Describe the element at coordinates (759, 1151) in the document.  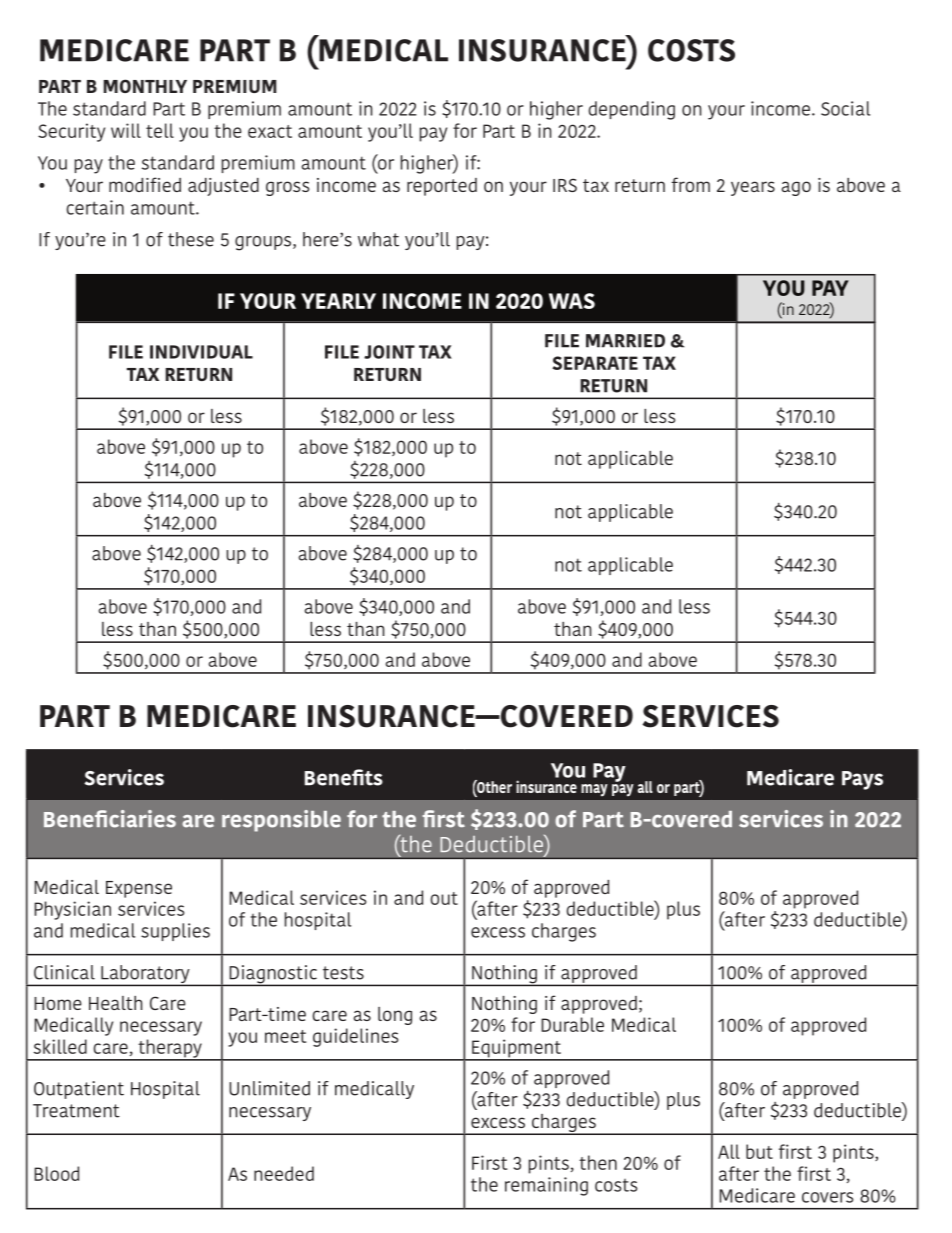
I see `but` at that location.
